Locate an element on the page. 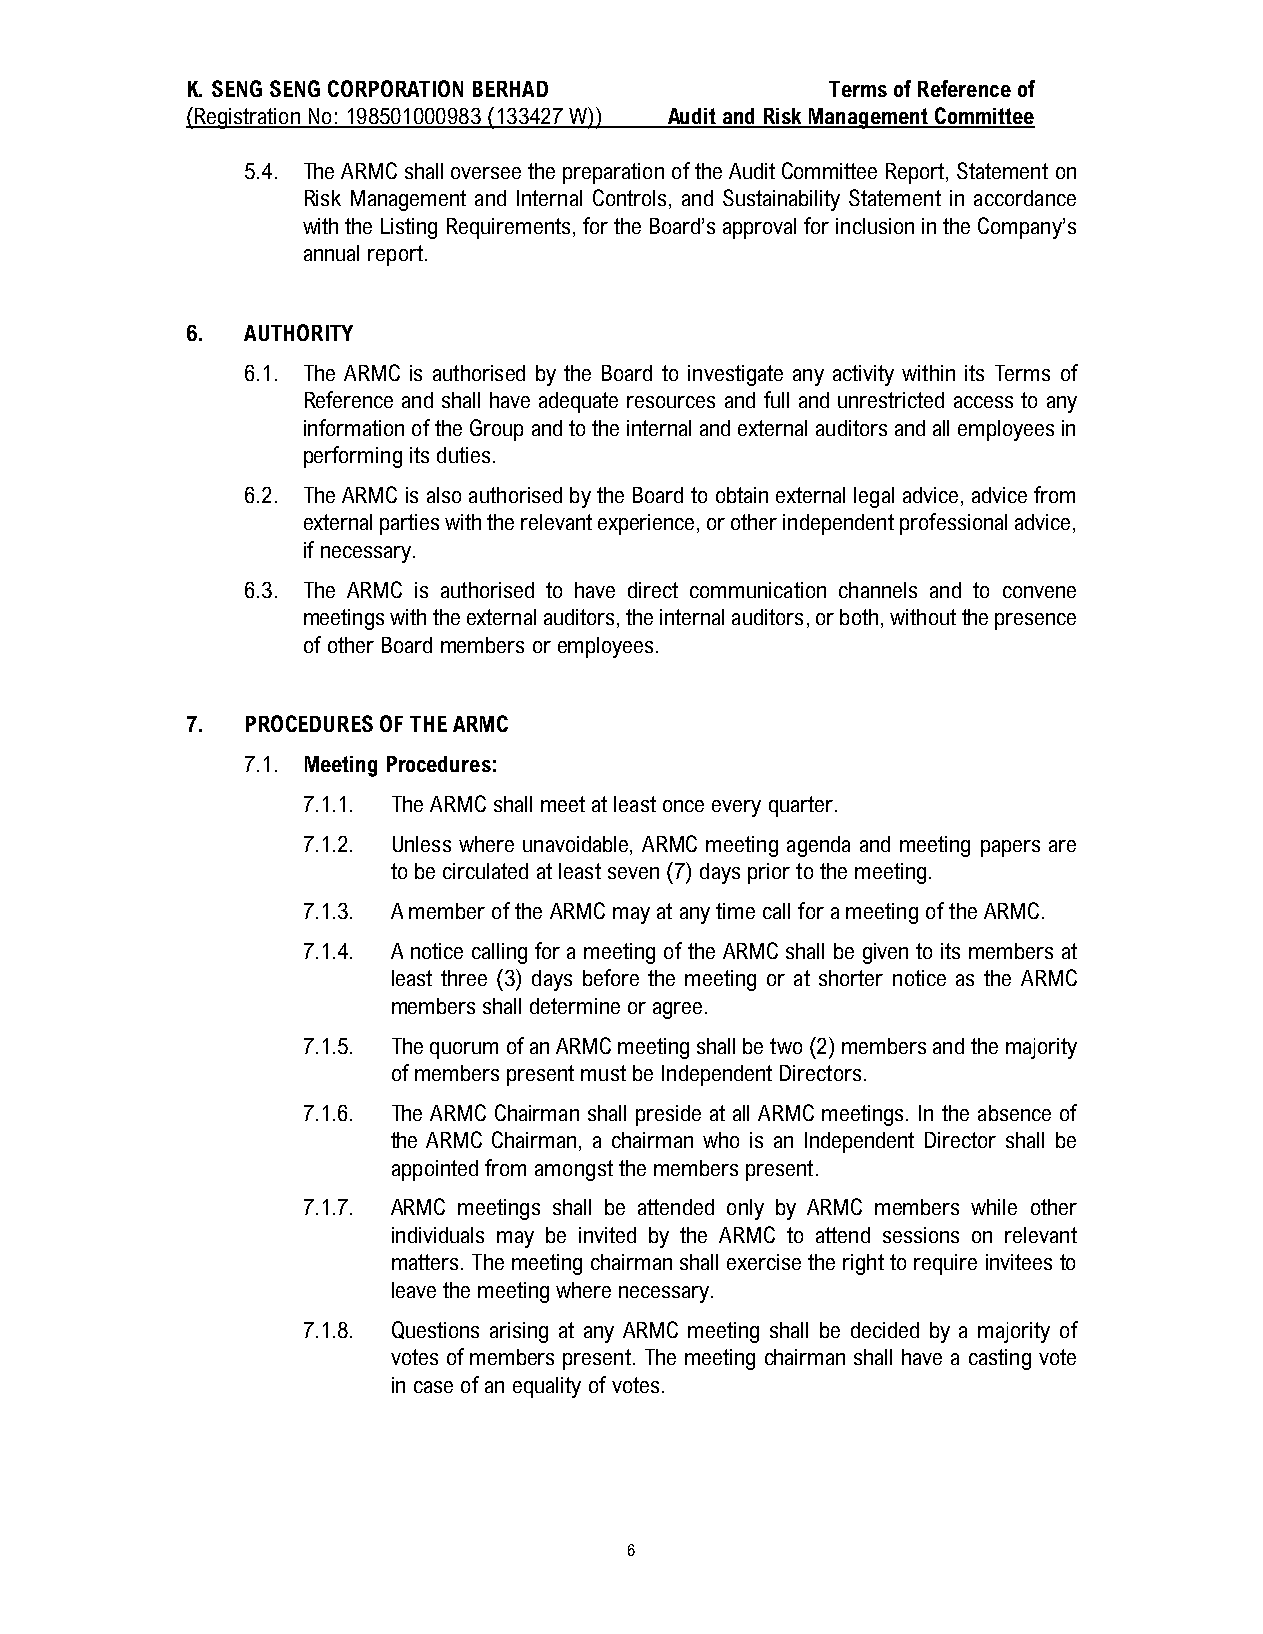 The height and width of the image is (1634, 1263). Unless is located at coordinates (422, 844).
